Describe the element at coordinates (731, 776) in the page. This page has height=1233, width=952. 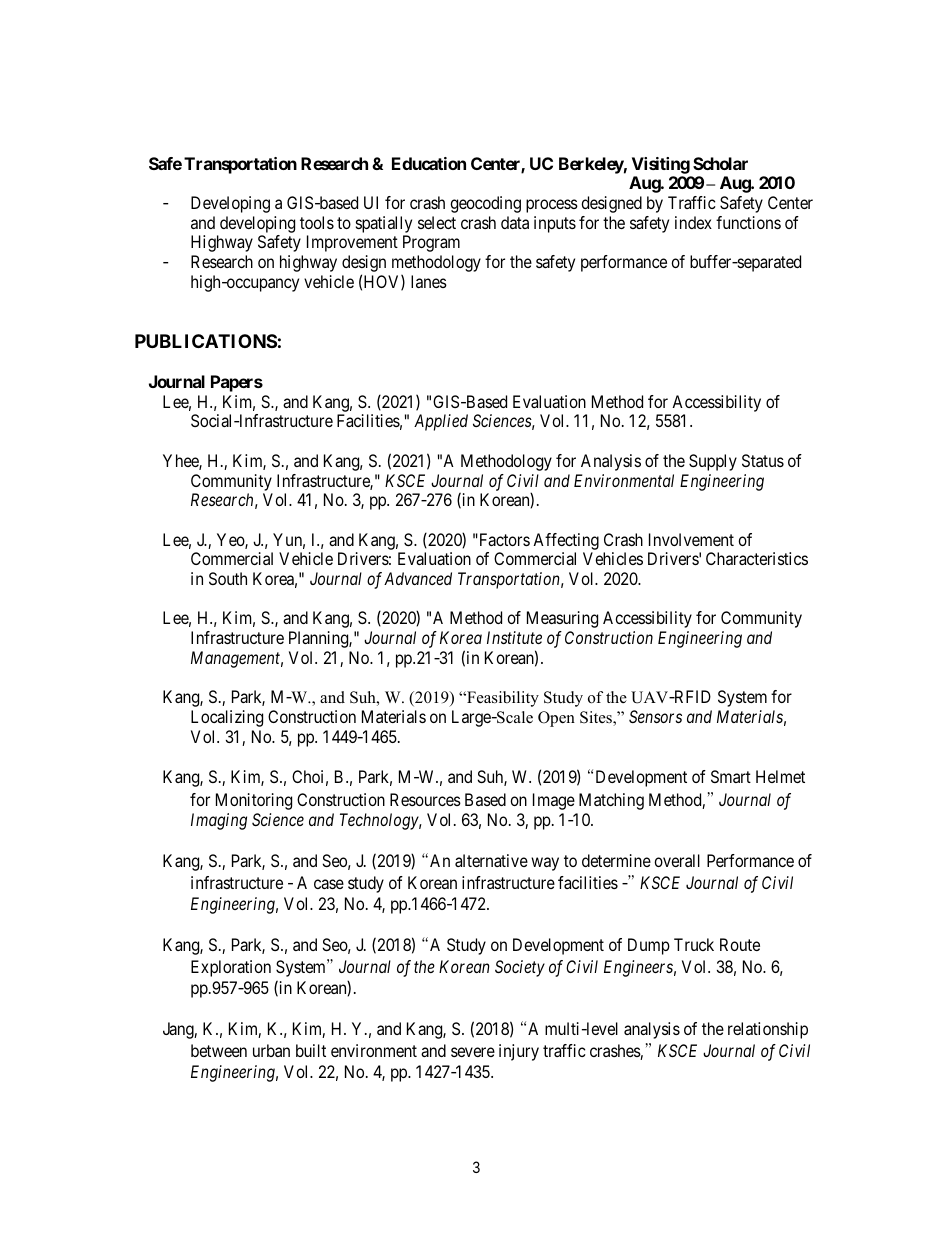
I see `Smart` at that location.
